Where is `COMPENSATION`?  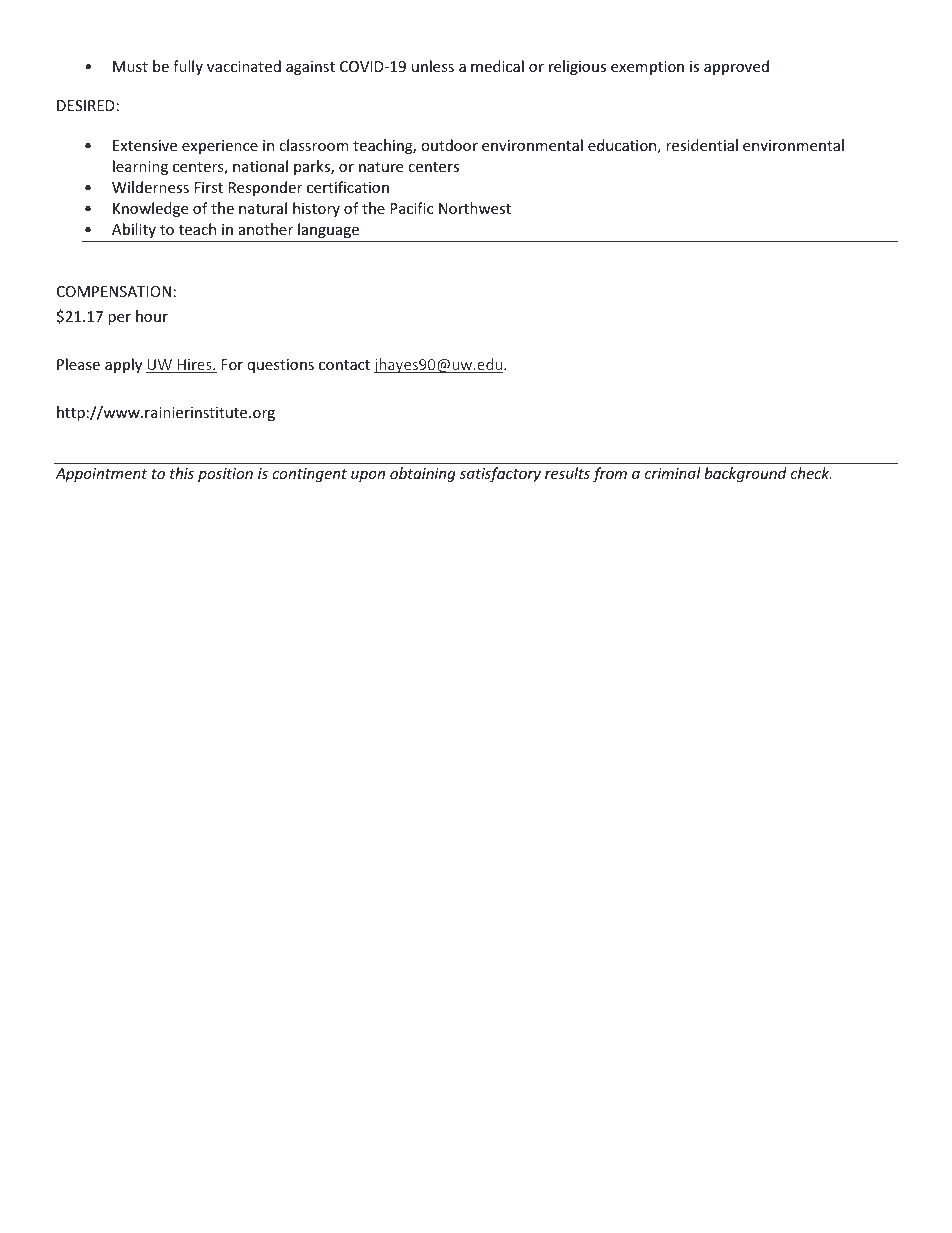
COMPENSATION is located at coordinates (114, 291).
